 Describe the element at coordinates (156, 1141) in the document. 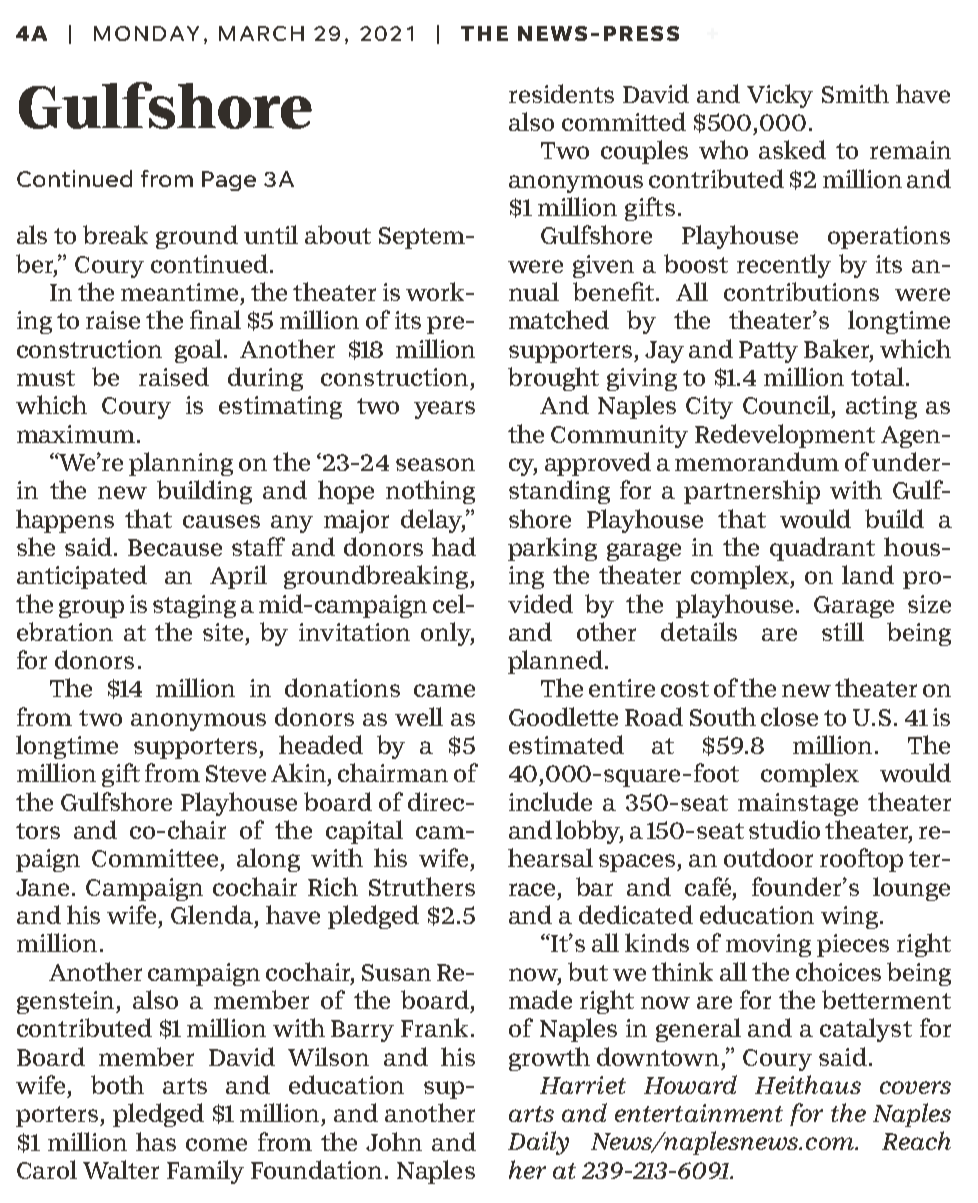

I see `has` at that location.
